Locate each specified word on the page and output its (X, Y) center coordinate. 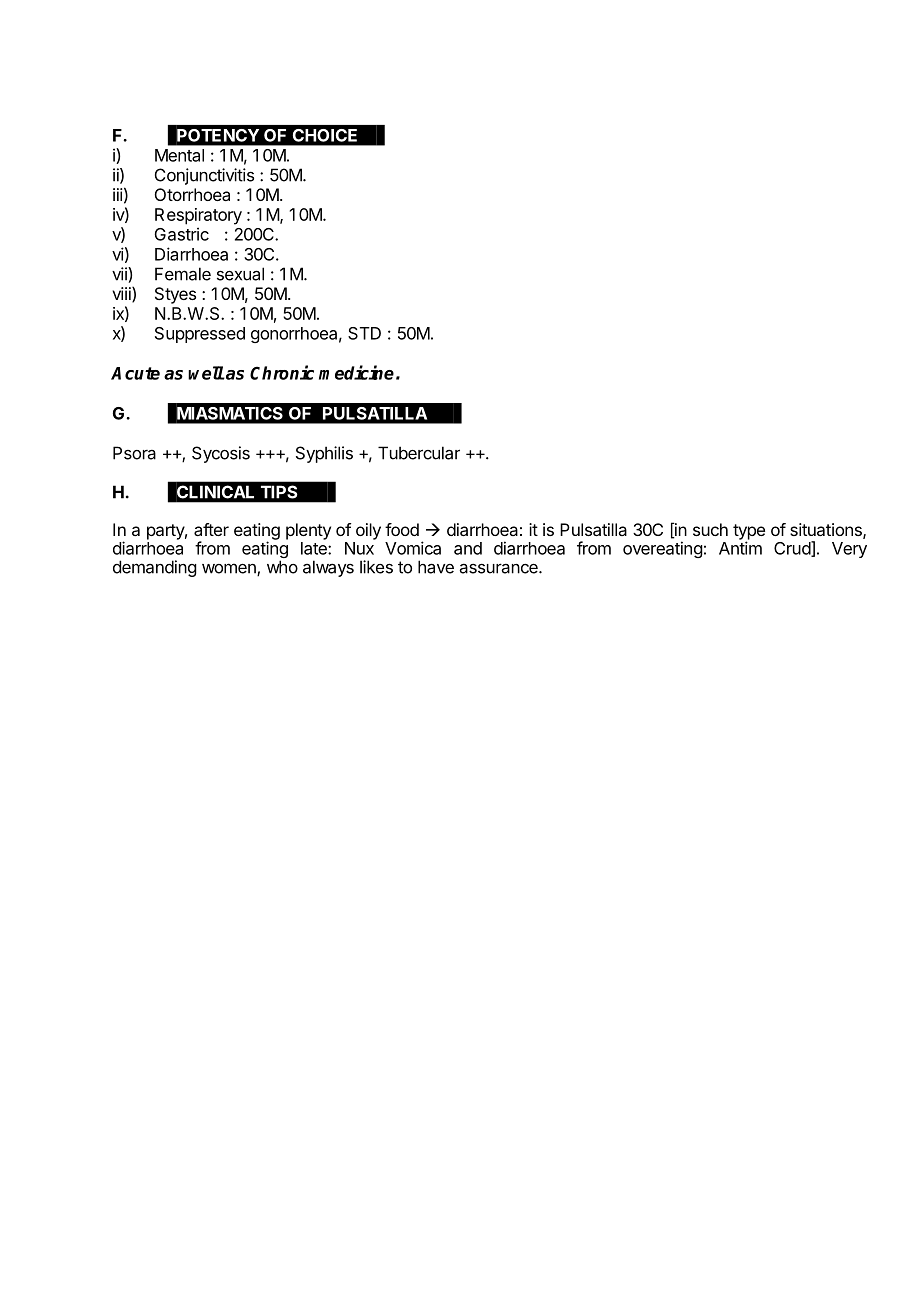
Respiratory (198, 216)
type (749, 533)
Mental (179, 155)
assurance (499, 568)
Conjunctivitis (204, 176)
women (230, 569)
